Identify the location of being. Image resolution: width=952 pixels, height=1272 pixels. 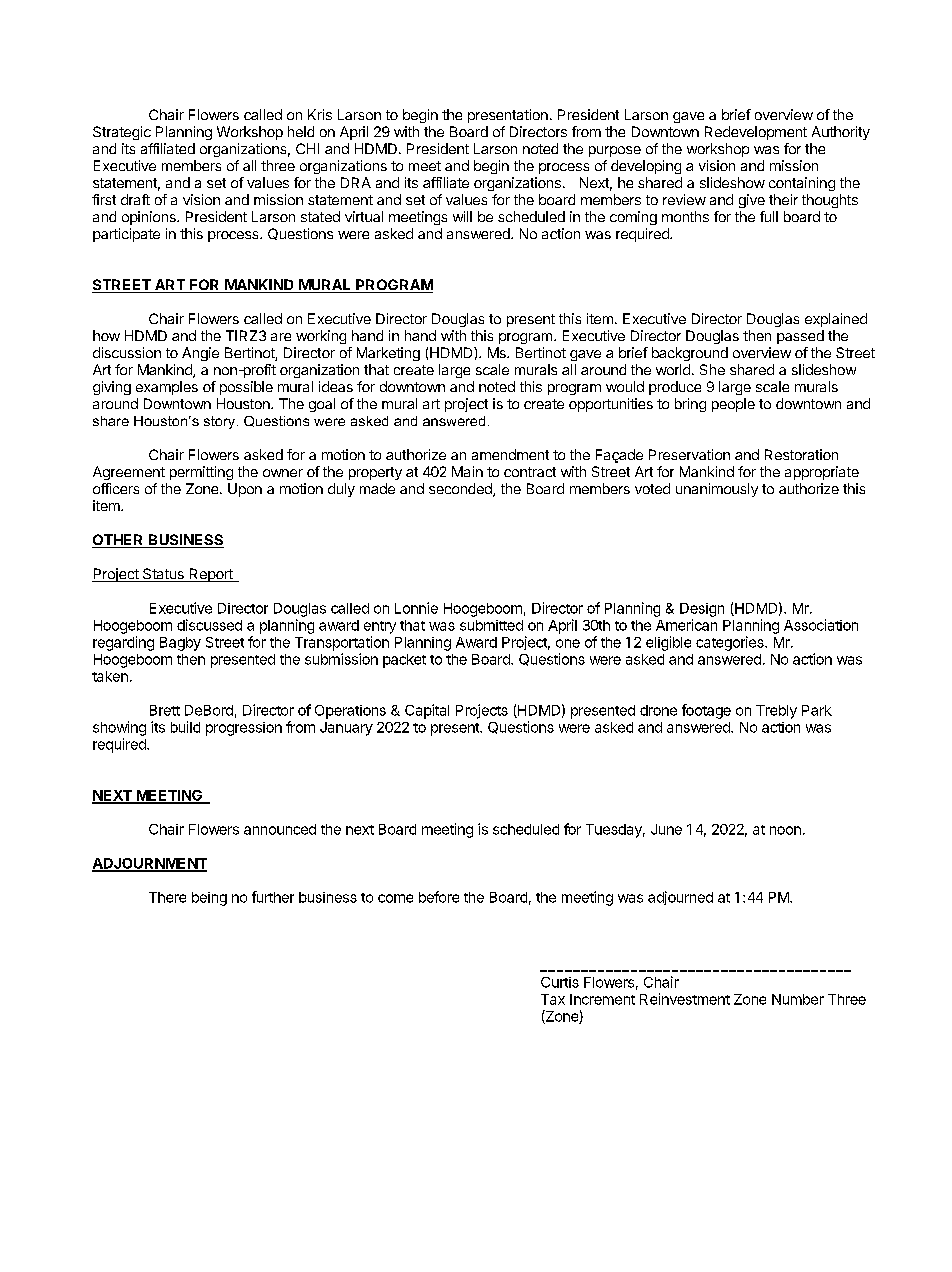
(209, 899).
